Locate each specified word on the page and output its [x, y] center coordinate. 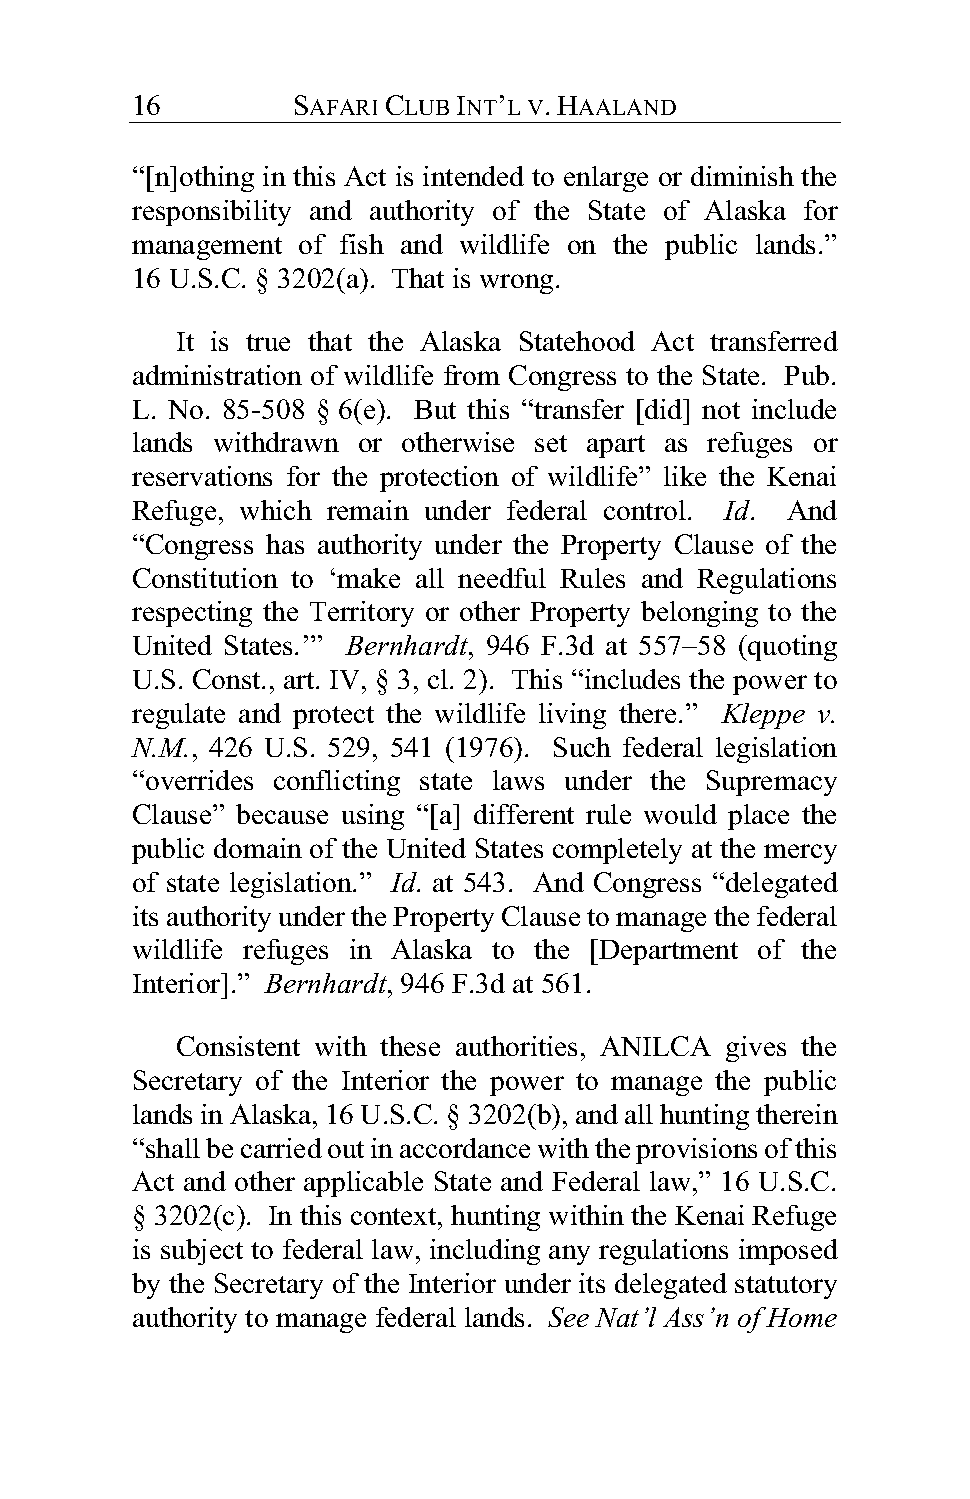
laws [518, 780]
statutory [786, 1287]
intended [473, 176]
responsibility [211, 213]
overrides [199, 780]
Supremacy [772, 783]
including [485, 1252]
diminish [742, 176]
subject [202, 1252]
